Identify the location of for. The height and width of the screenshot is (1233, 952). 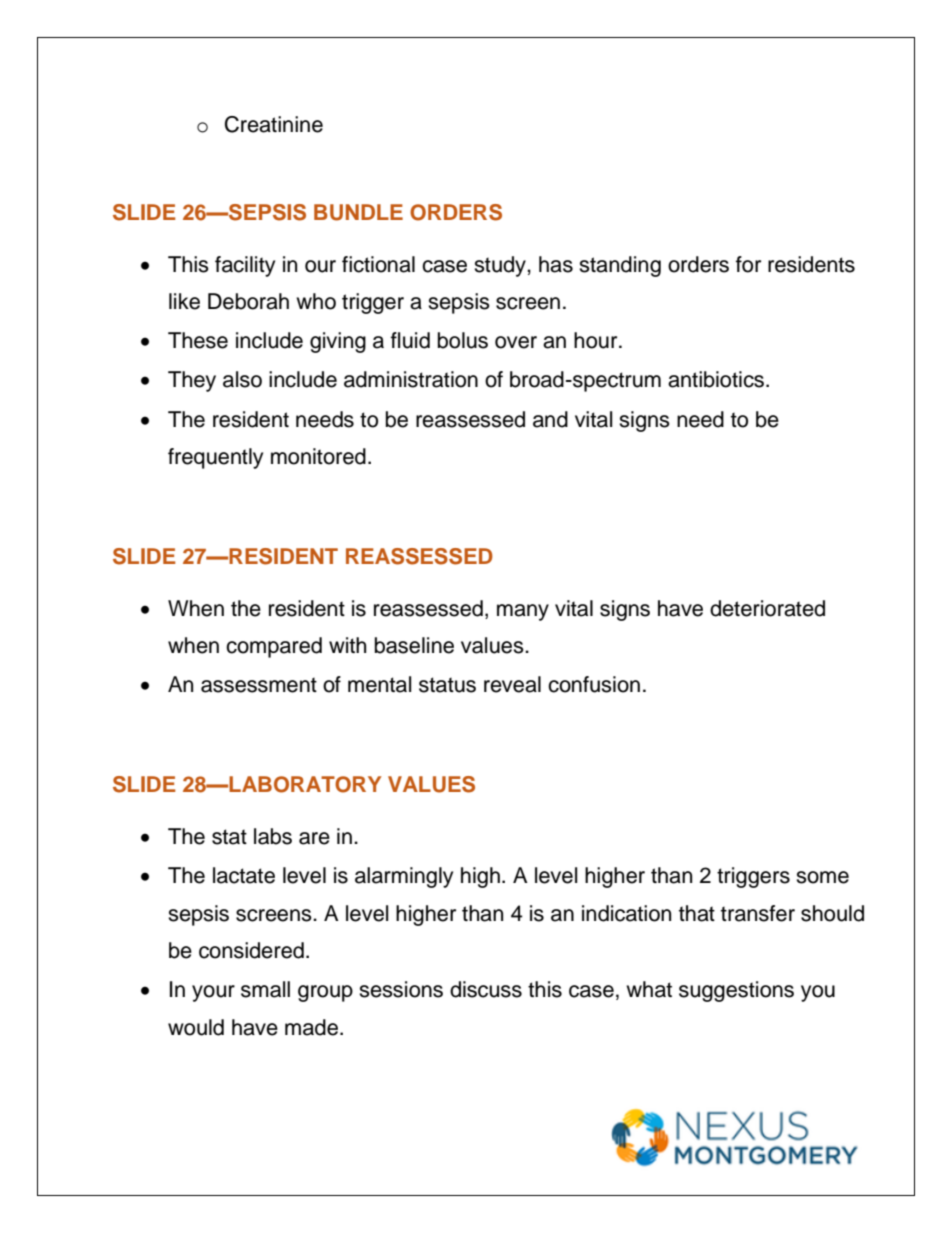
(748, 264).
